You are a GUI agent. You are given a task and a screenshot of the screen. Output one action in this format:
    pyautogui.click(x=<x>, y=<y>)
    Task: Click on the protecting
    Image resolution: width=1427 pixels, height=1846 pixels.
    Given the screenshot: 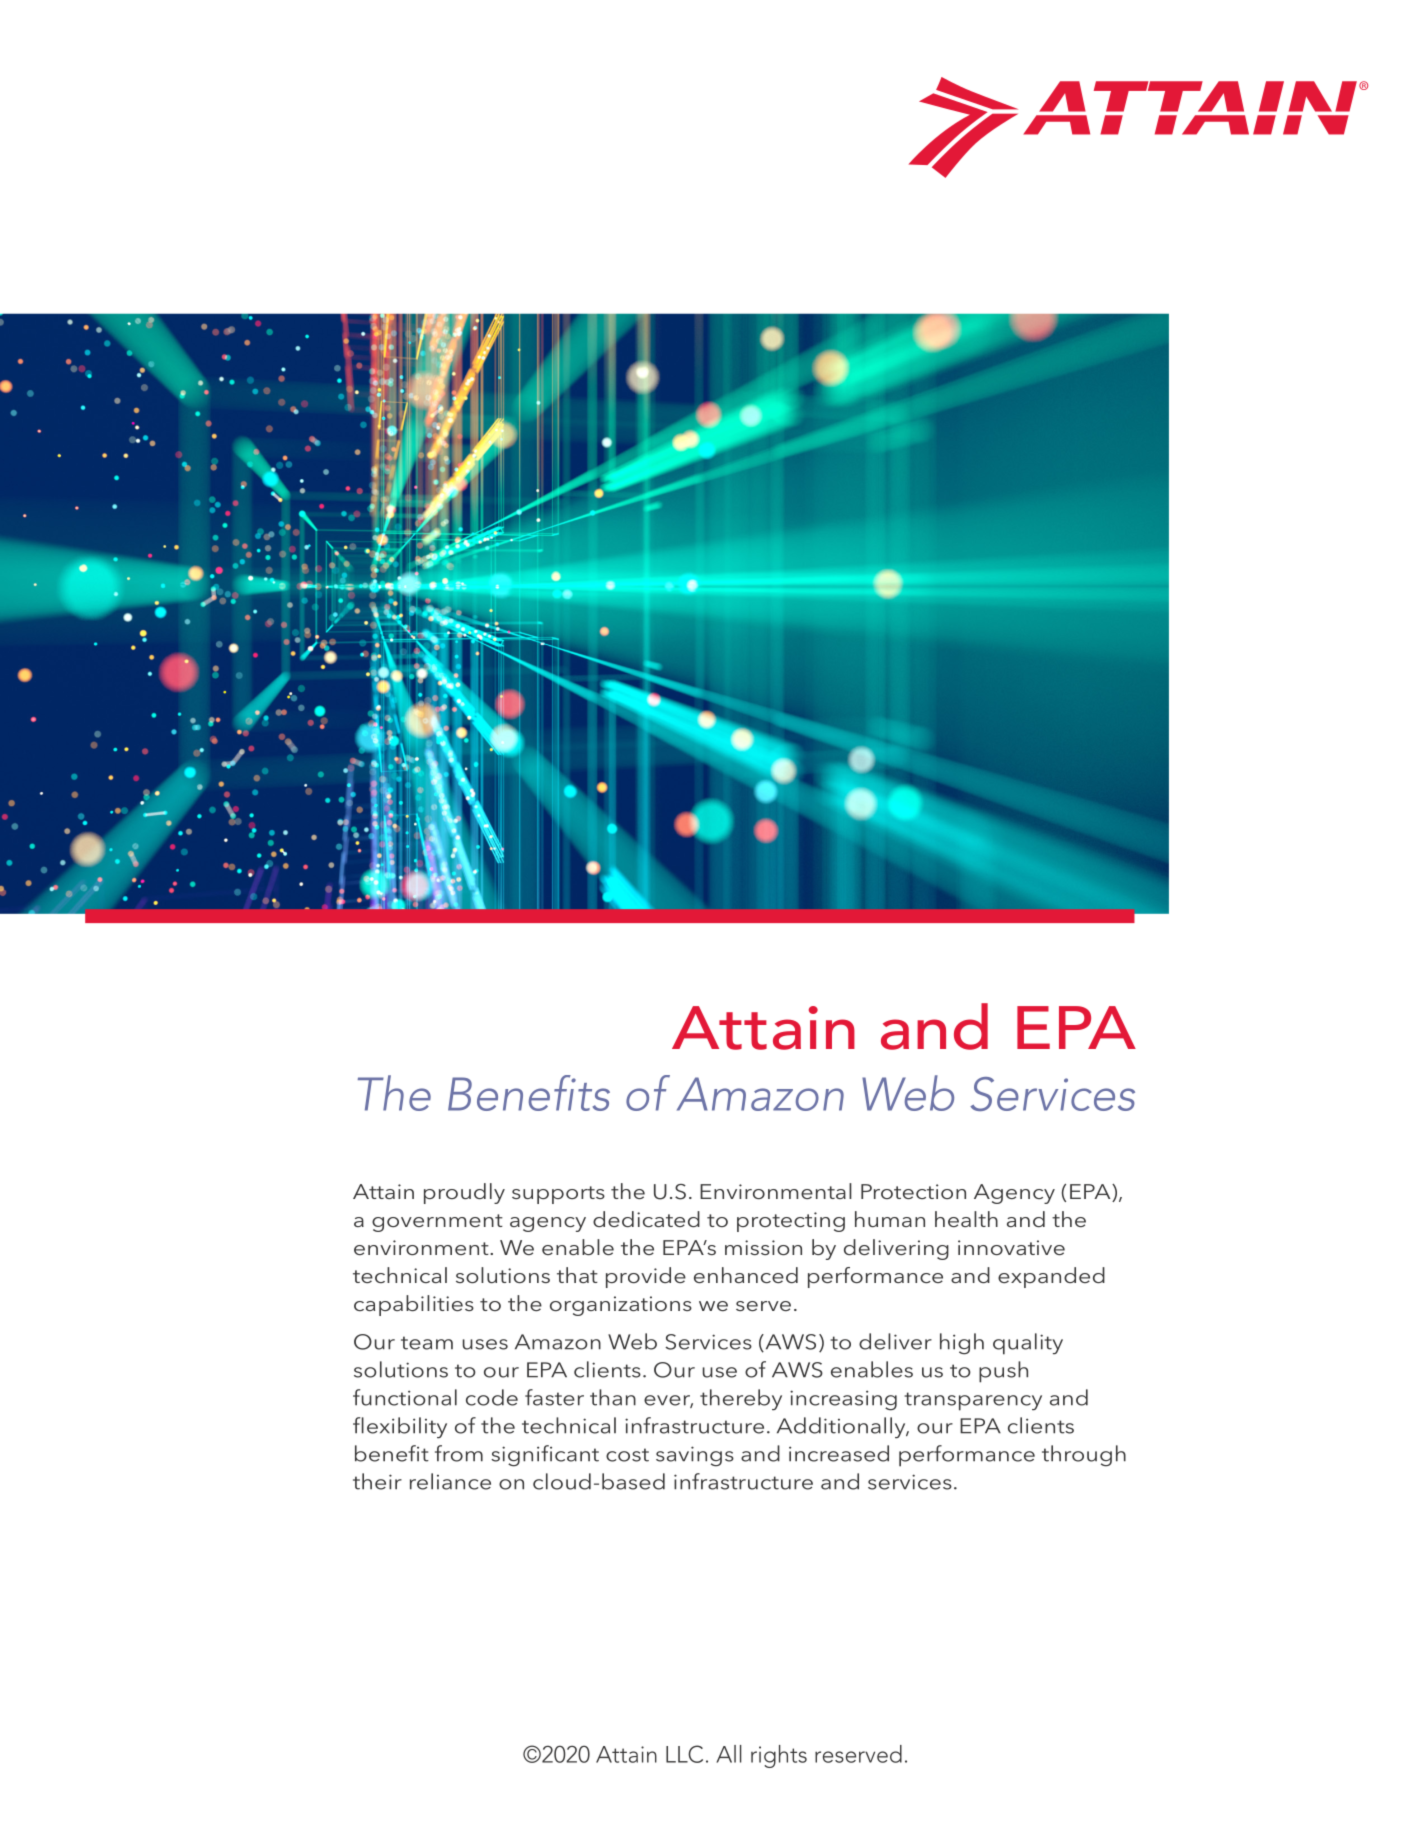 What is the action you would take?
    pyautogui.click(x=791, y=1222)
